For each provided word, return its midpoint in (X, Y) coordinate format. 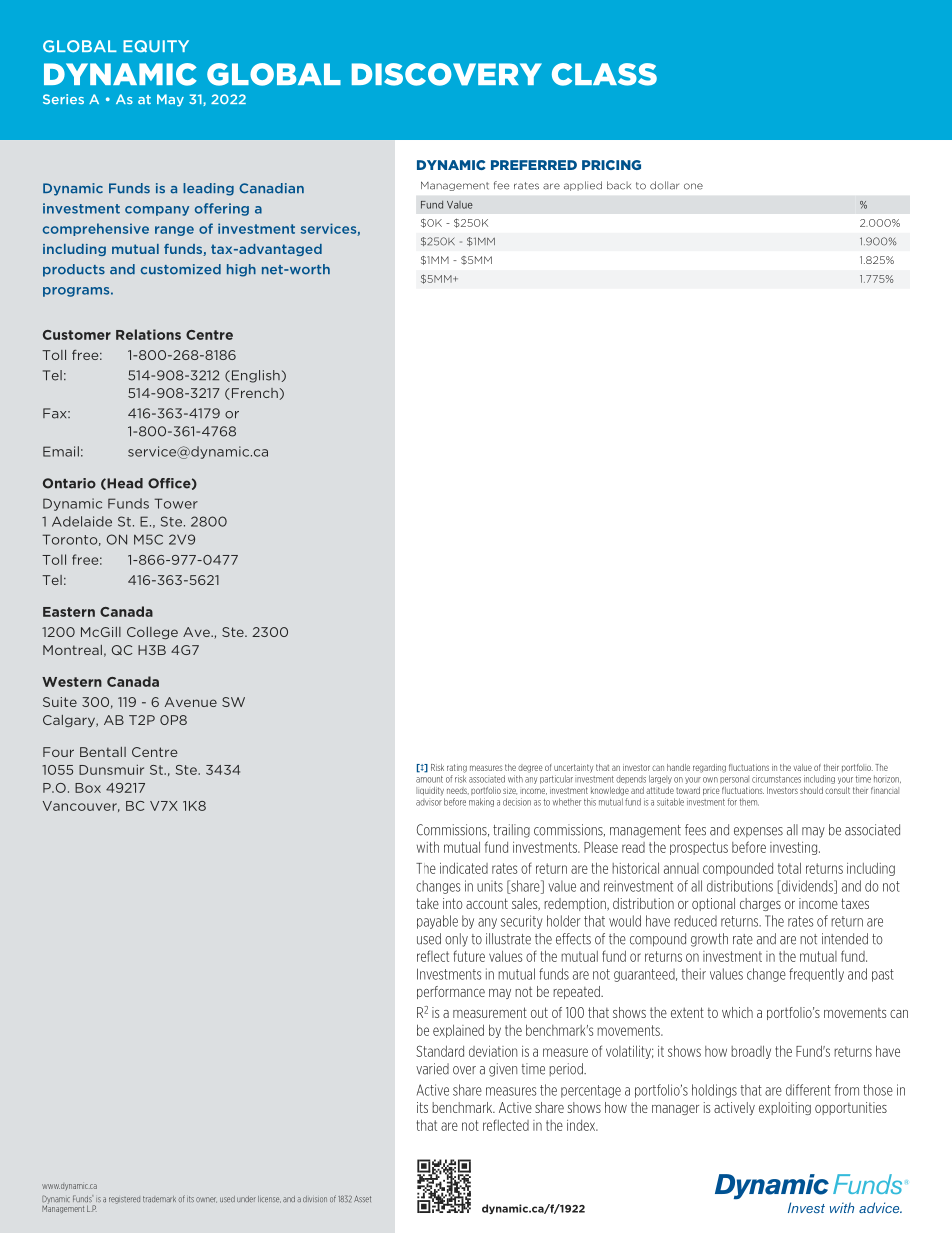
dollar (664, 185)
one (693, 186)
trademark (159, 1199)
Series (63, 99)
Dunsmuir (111, 770)
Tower (176, 503)
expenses (758, 832)
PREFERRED (534, 165)
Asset (362, 1199)
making (481, 802)
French (253, 394)
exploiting (785, 1108)
